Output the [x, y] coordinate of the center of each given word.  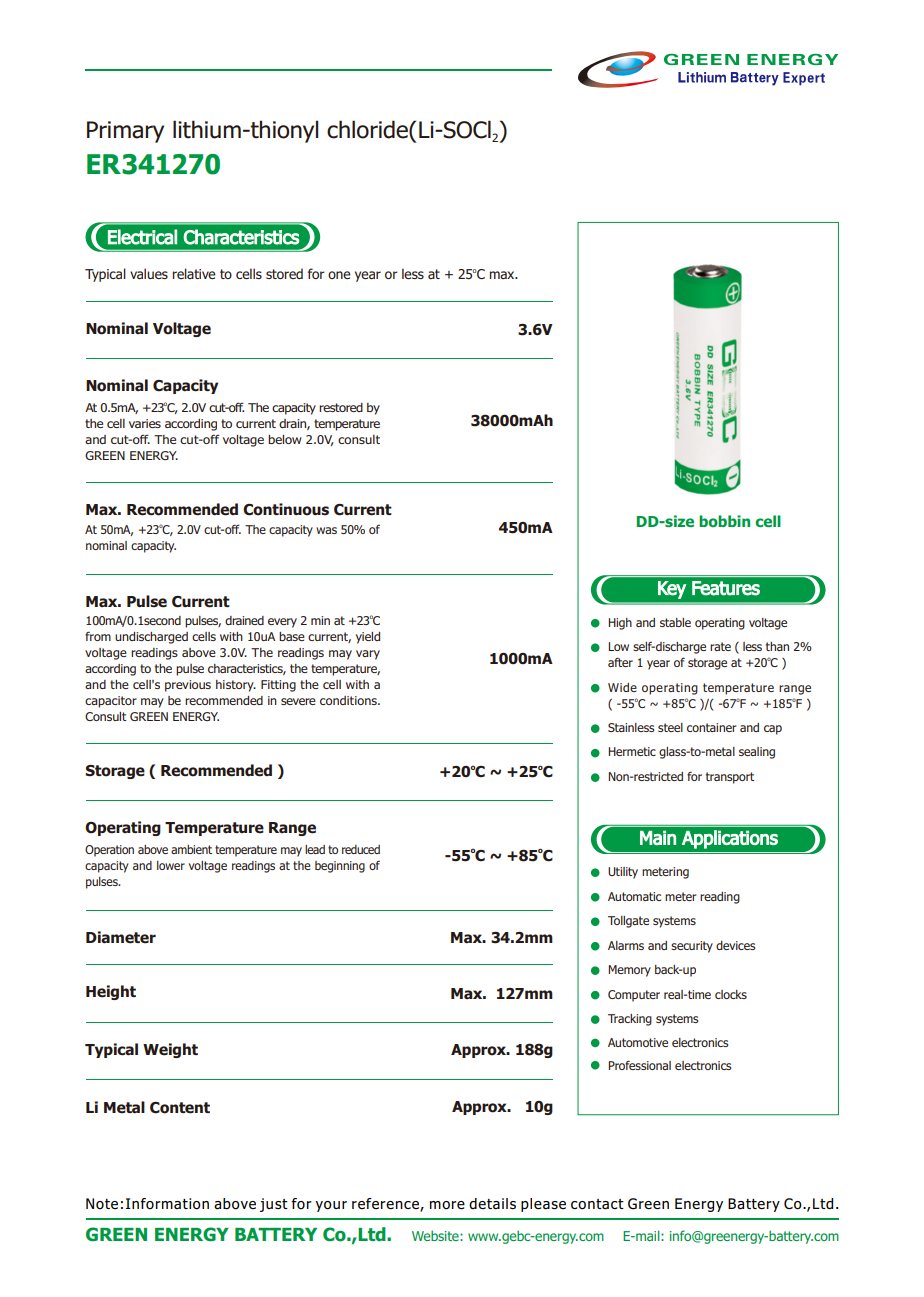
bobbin [724, 521]
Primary [125, 132]
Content [180, 1108]
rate [720, 646]
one [339, 275]
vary [368, 655]
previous [188, 686]
